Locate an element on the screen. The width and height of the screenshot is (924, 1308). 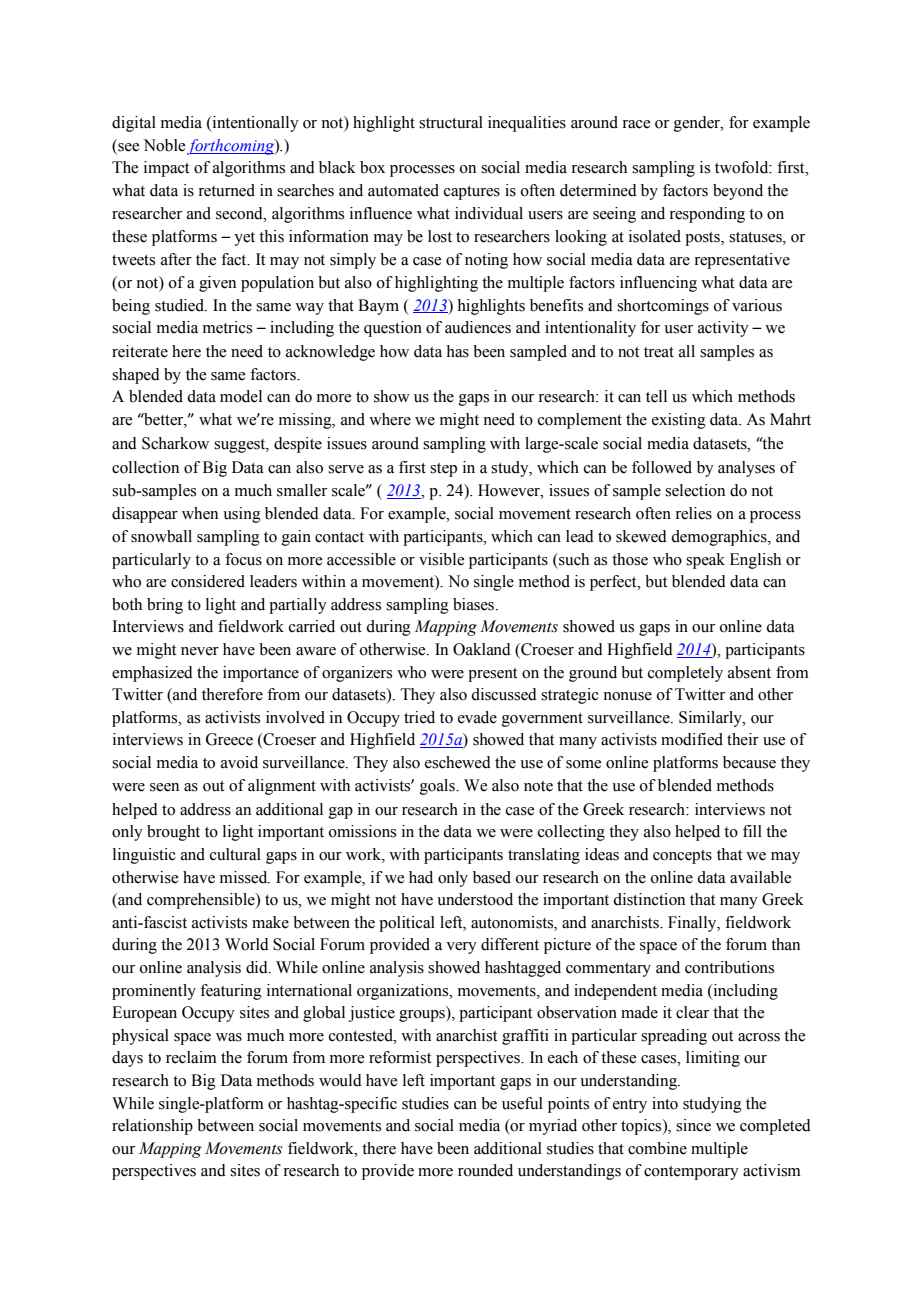
speak is located at coordinates (705, 561).
